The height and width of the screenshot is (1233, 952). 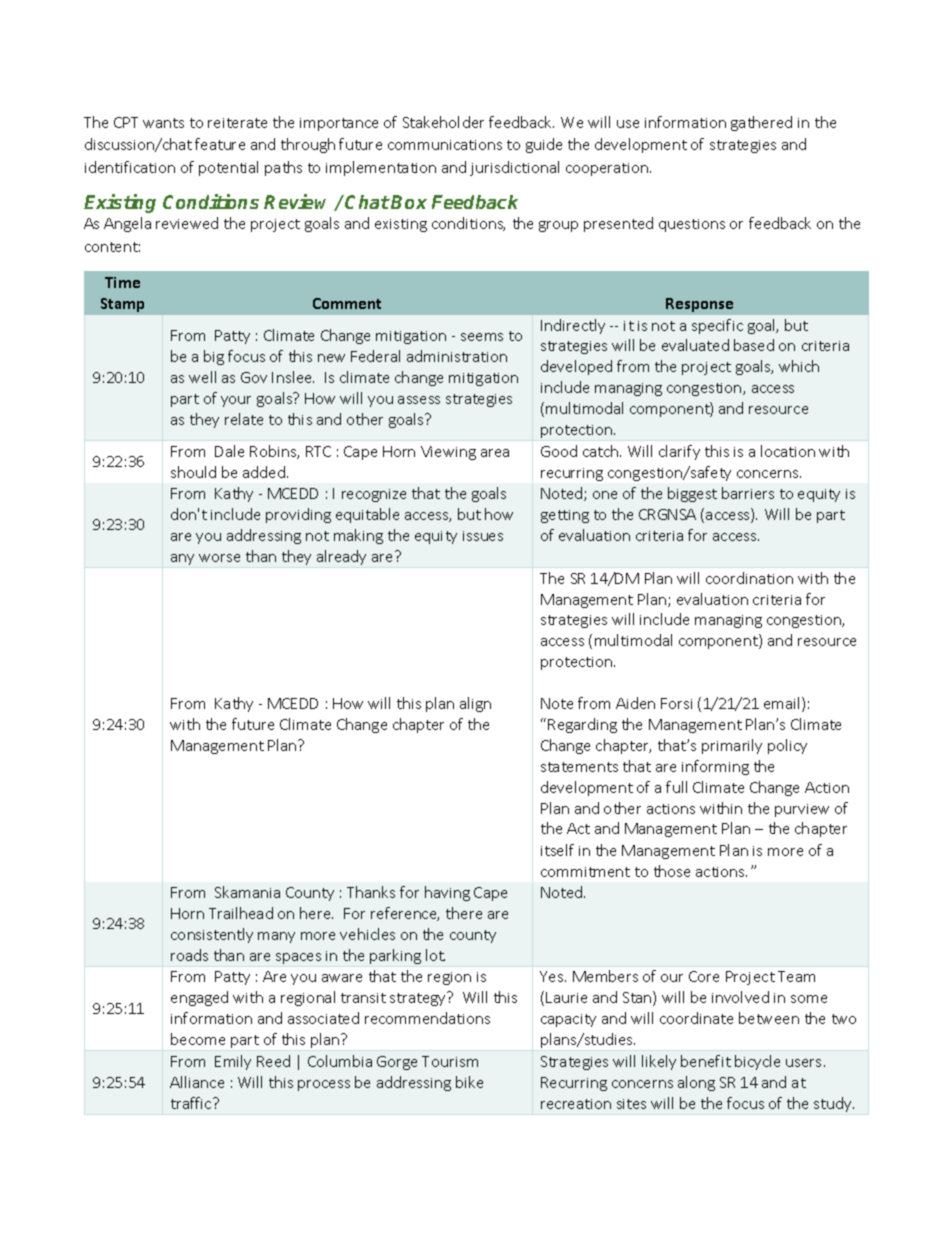 What do you see at coordinates (457, 356) in the screenshot?
I see `administration` at bounding box center [457, 356].
